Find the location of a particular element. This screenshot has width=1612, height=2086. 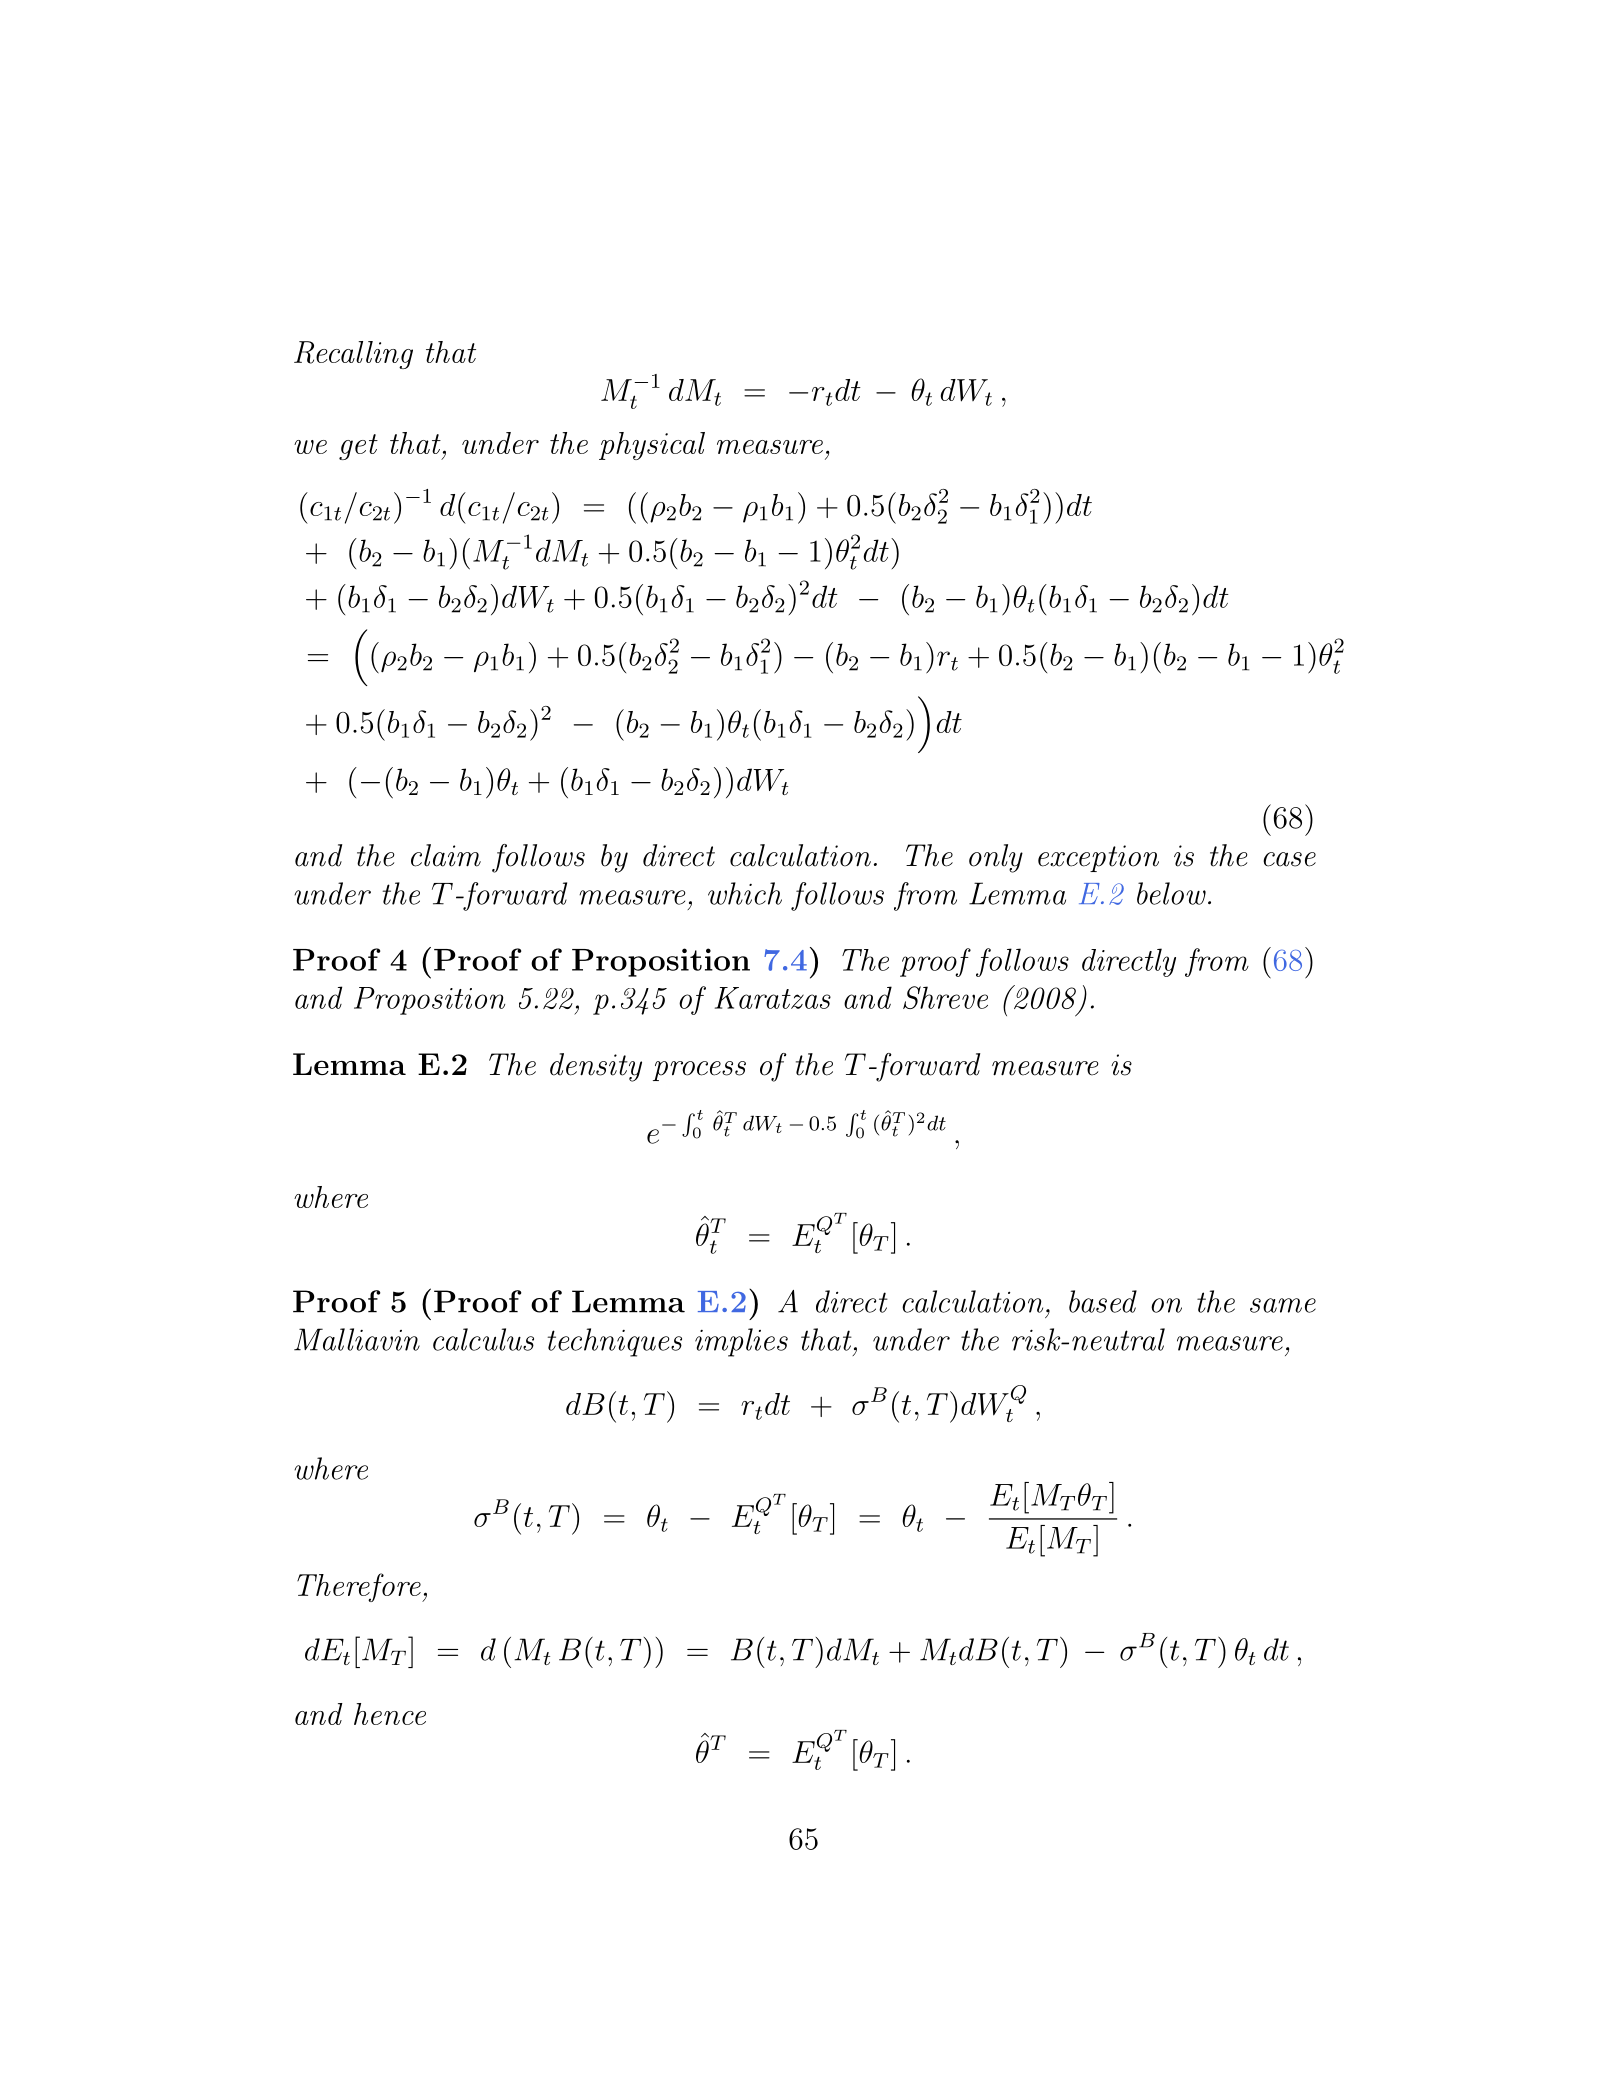

below is located at coordinates (1171, 893).
